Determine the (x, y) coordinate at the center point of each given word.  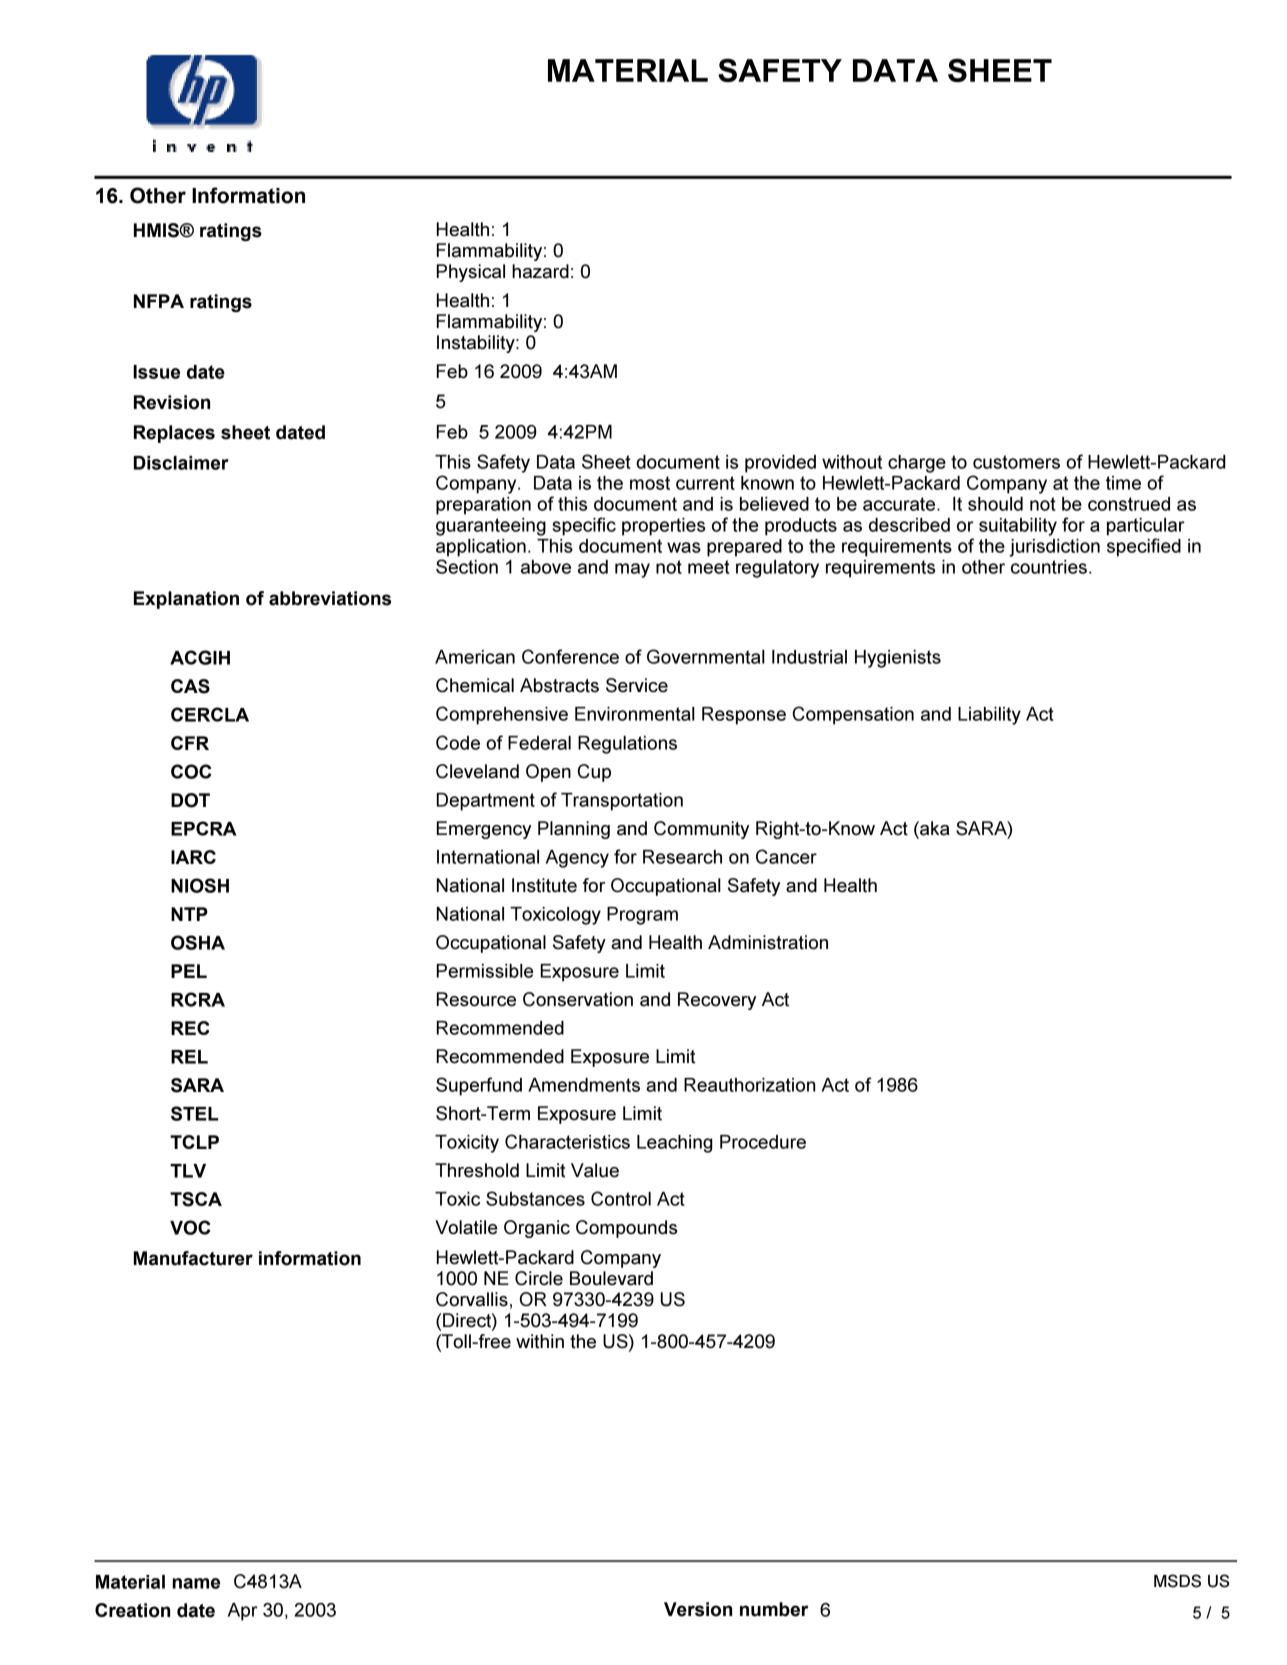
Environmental (635, 714)
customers (1016, 462)
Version (698, 1609)
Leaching (674, 1144)
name (196, 1583)
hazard (540, 271)
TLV (188, 1171)
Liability (989, 716)
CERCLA (210, 714)
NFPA (159, 301)
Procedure (763, 1142)
